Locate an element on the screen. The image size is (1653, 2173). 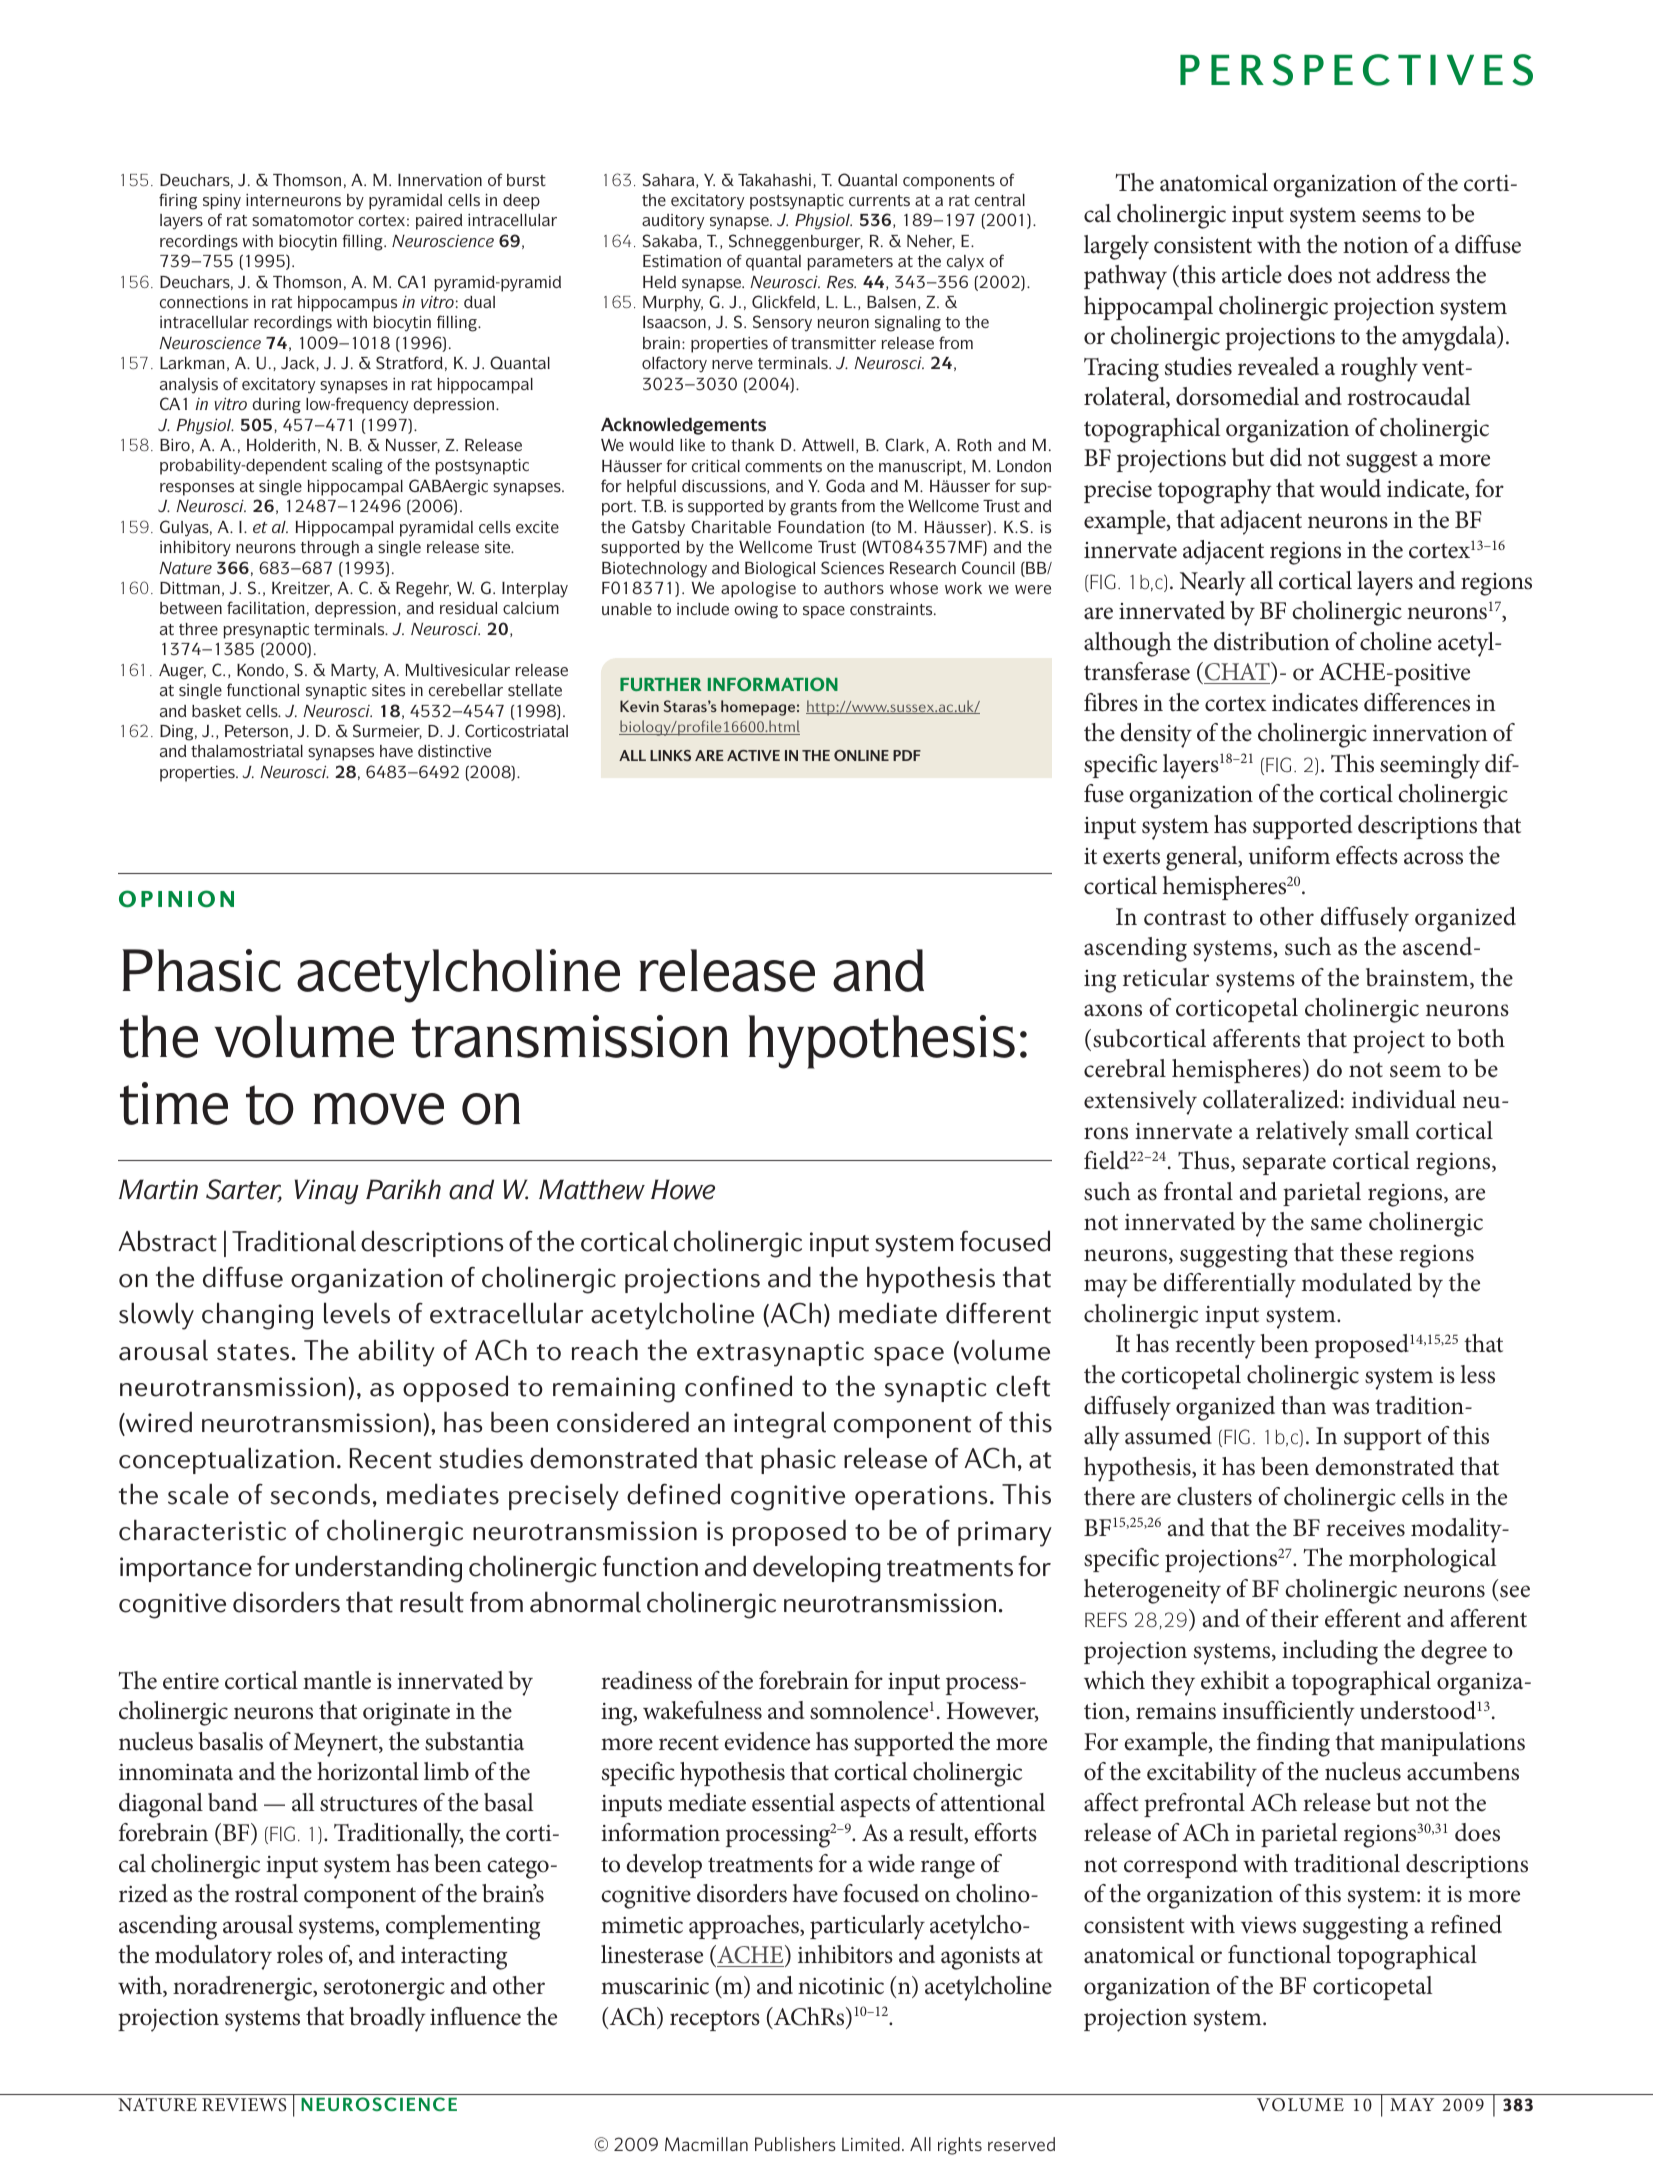
Publishers is located at coordinates (795, 2144).
